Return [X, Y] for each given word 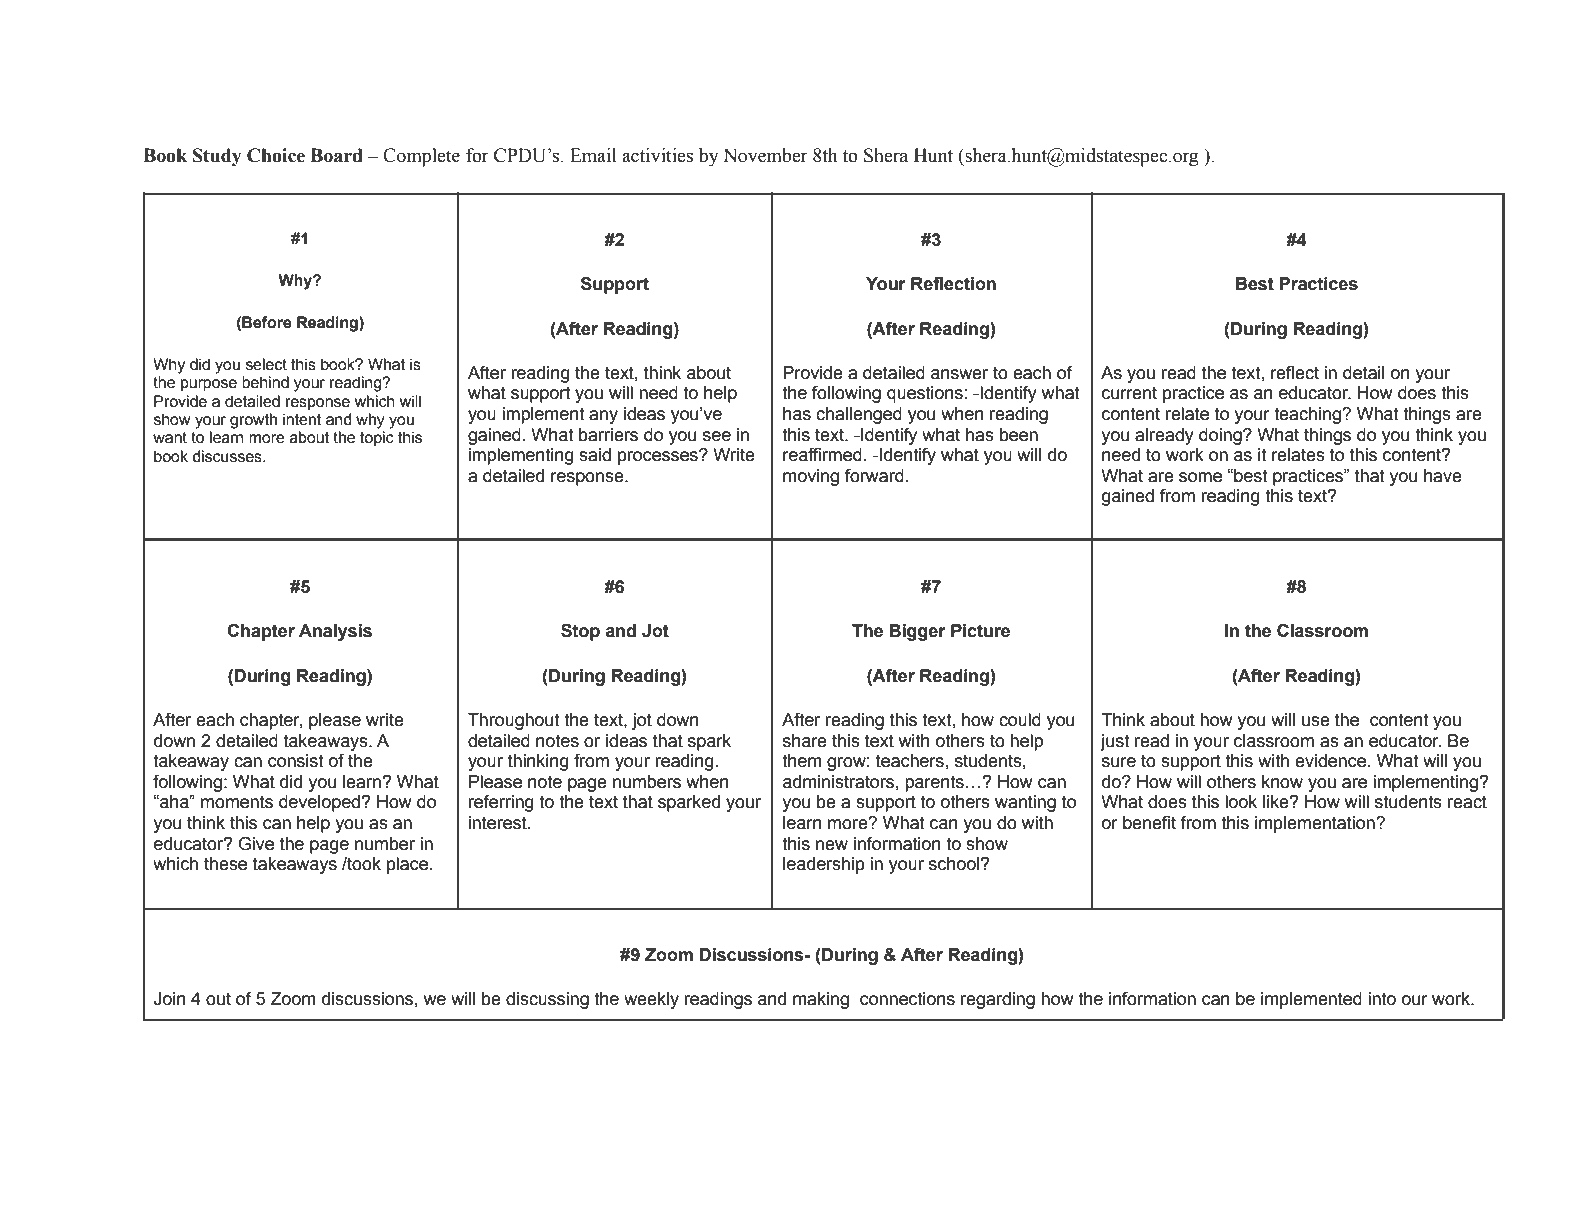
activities [657, 155]
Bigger [918, 632]
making [821, 1000]
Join [169, 999]
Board [336, 155]
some [1200, 477]
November [765, 155]
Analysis [335, 632]
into [1382, 999]
